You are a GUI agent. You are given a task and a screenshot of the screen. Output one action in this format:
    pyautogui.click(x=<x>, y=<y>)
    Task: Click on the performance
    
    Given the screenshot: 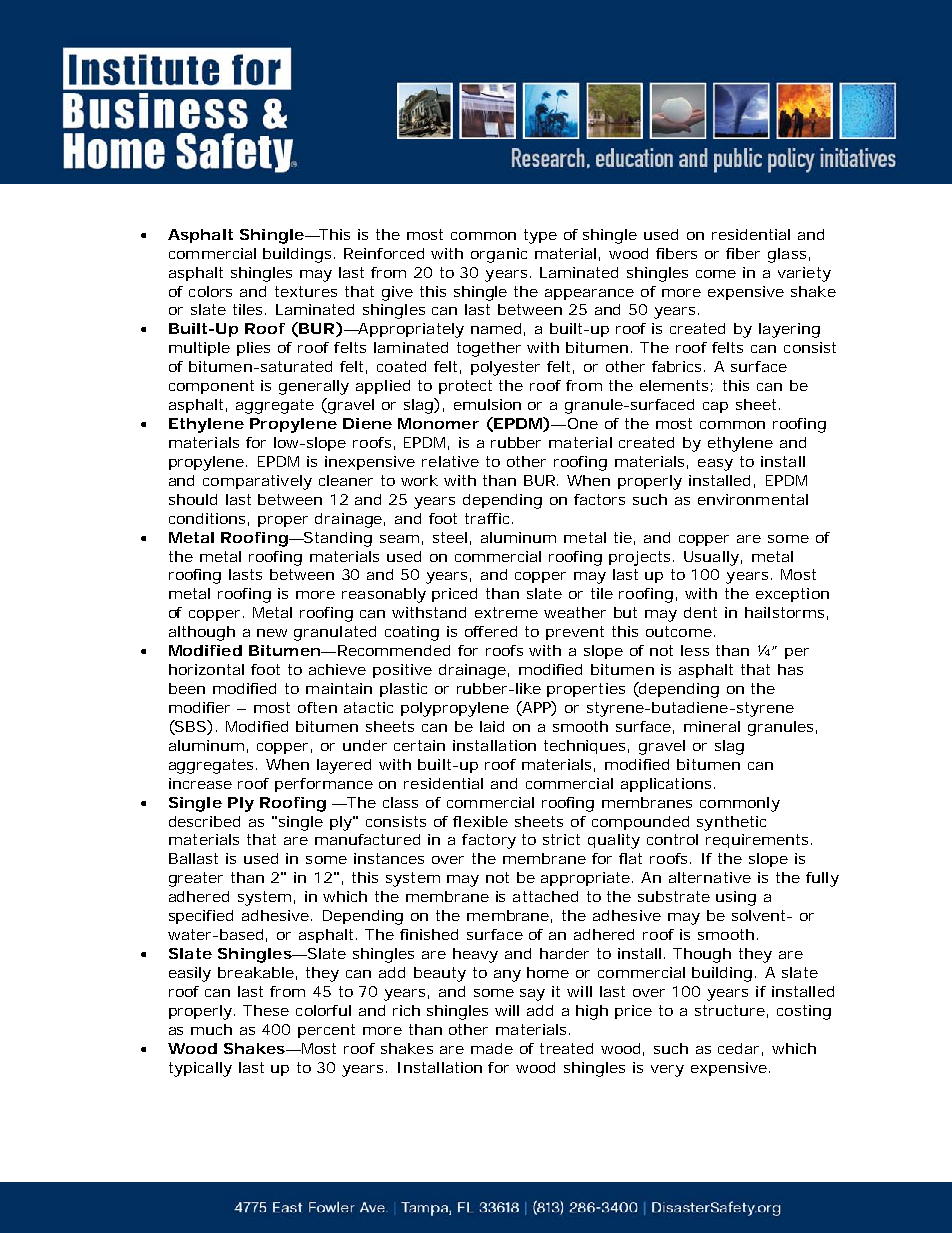 What is the action you would take?
    pyautogui.click(x=324, y=785)
